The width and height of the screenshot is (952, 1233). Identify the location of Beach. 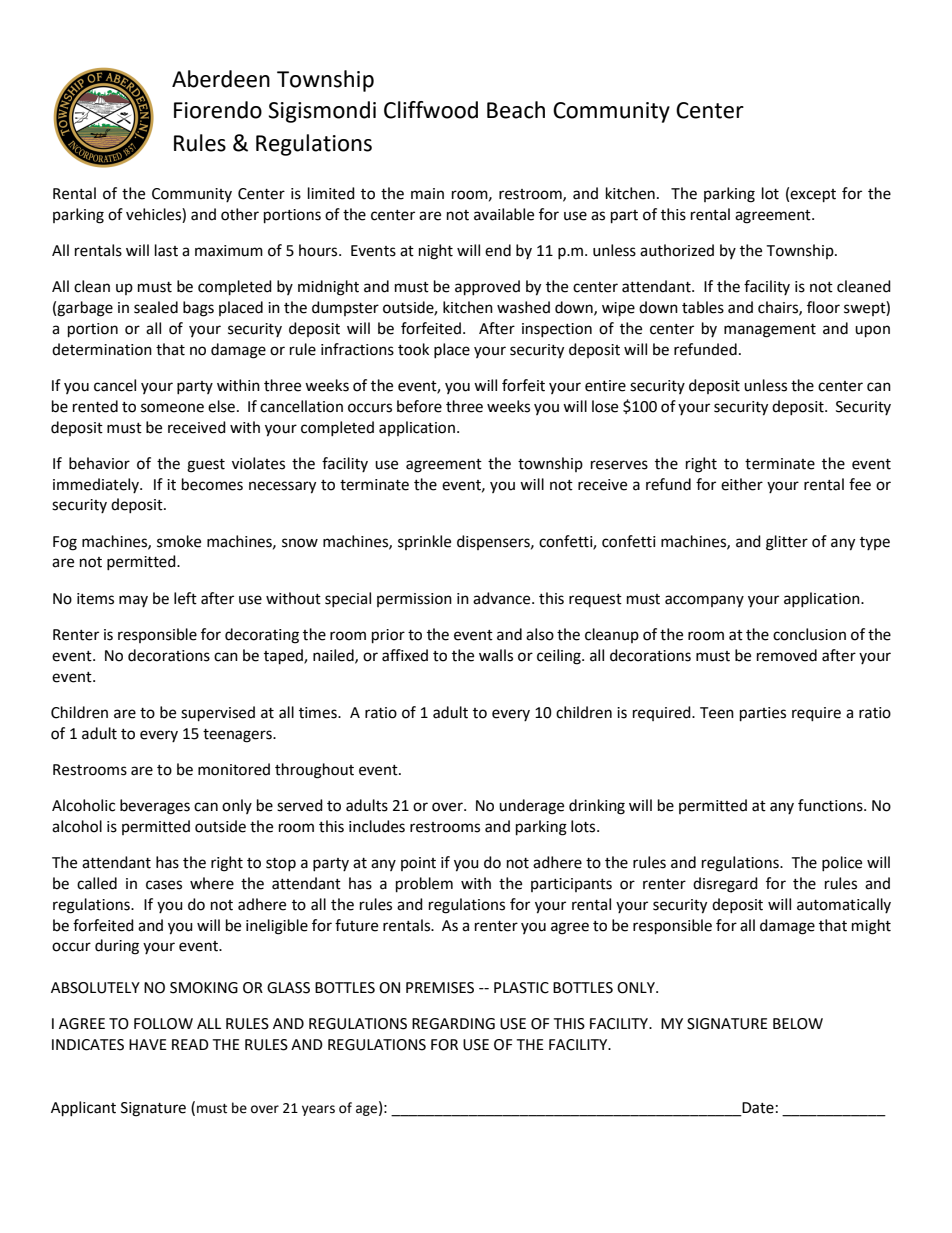
(516, 110).
